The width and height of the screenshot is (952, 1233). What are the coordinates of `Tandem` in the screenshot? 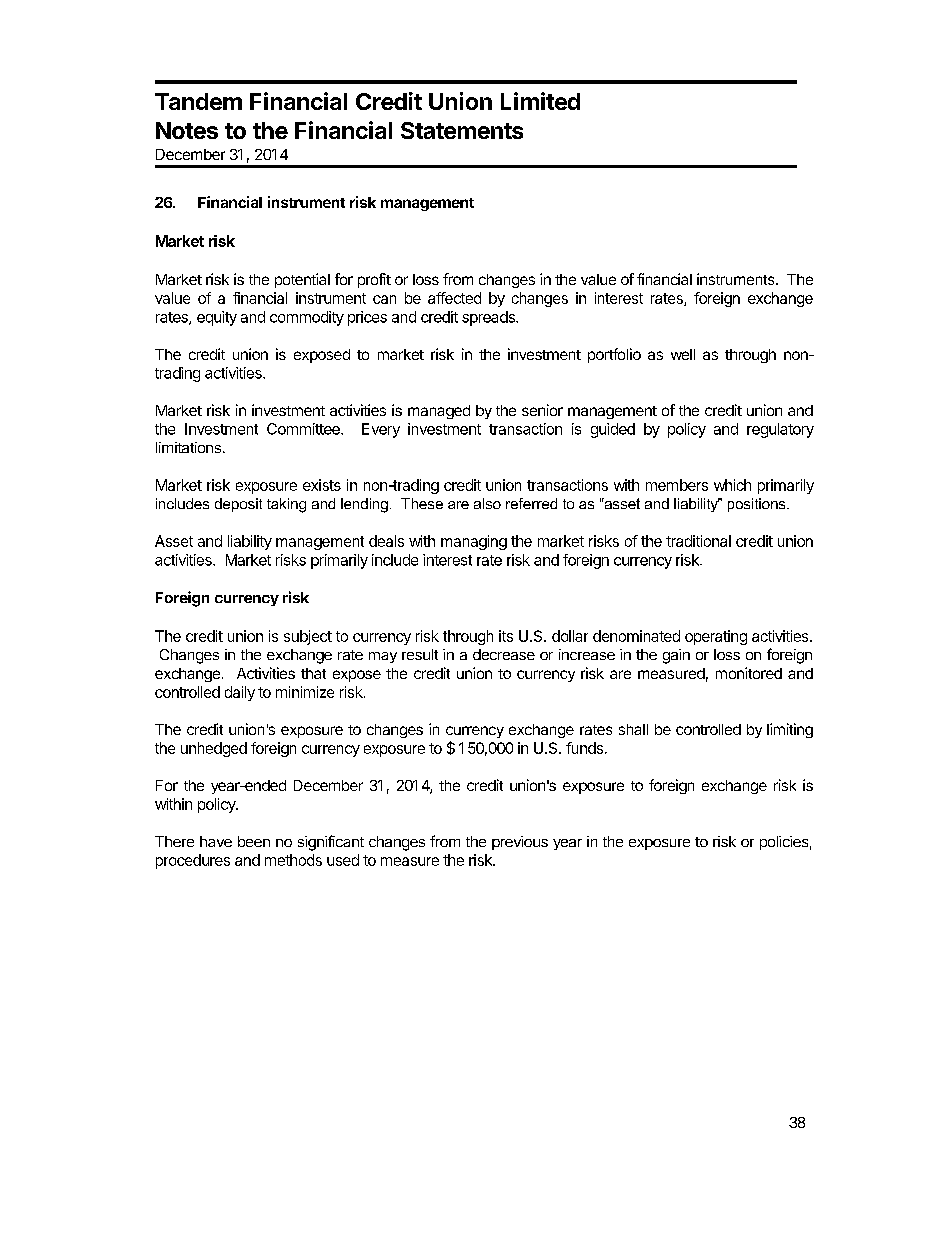 It's located at (198, 101).
